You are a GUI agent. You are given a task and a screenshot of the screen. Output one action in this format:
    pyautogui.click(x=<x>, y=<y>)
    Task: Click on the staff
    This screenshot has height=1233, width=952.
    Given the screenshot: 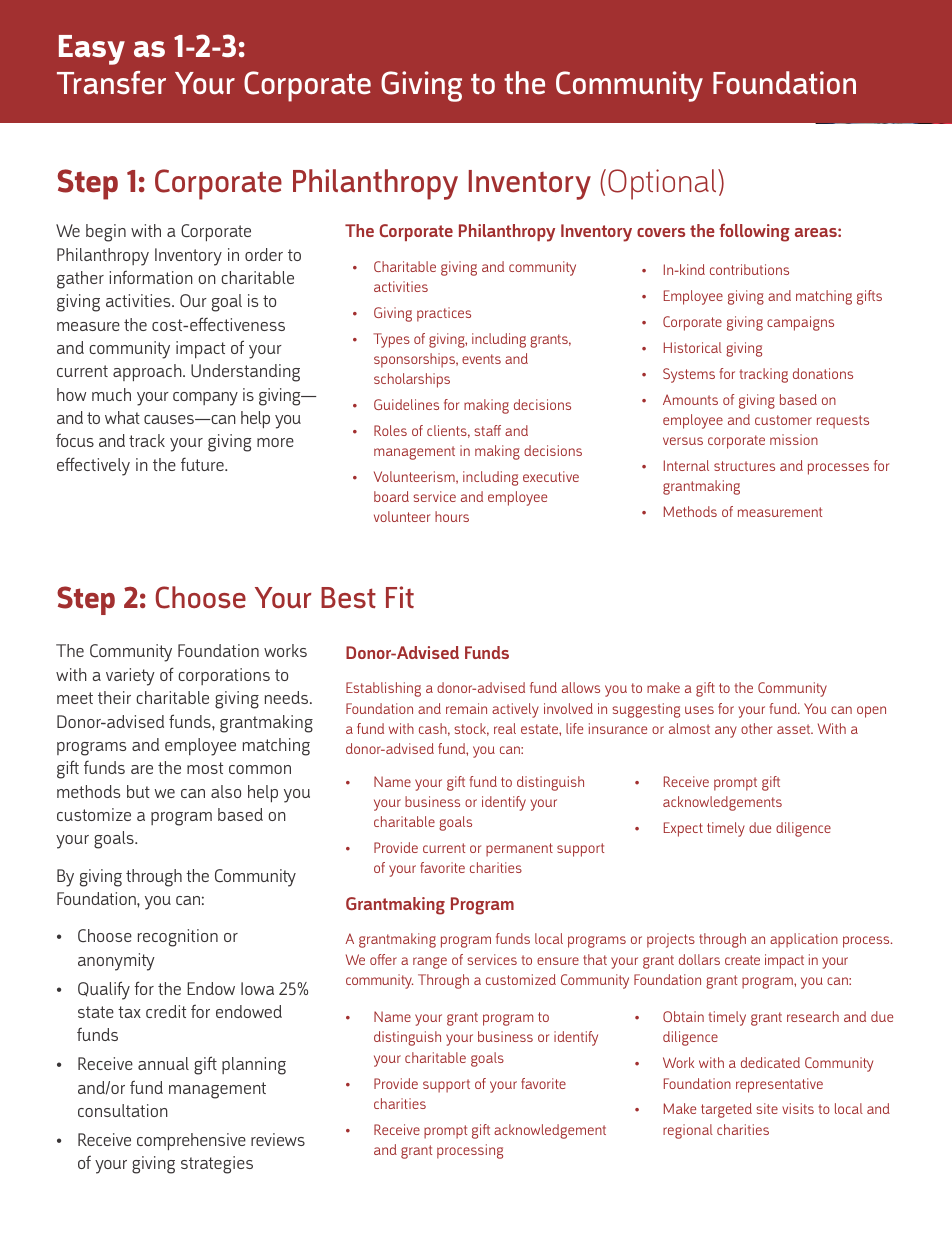 What is the action you would take?
    pyautogui.click(x=487, y=430)
